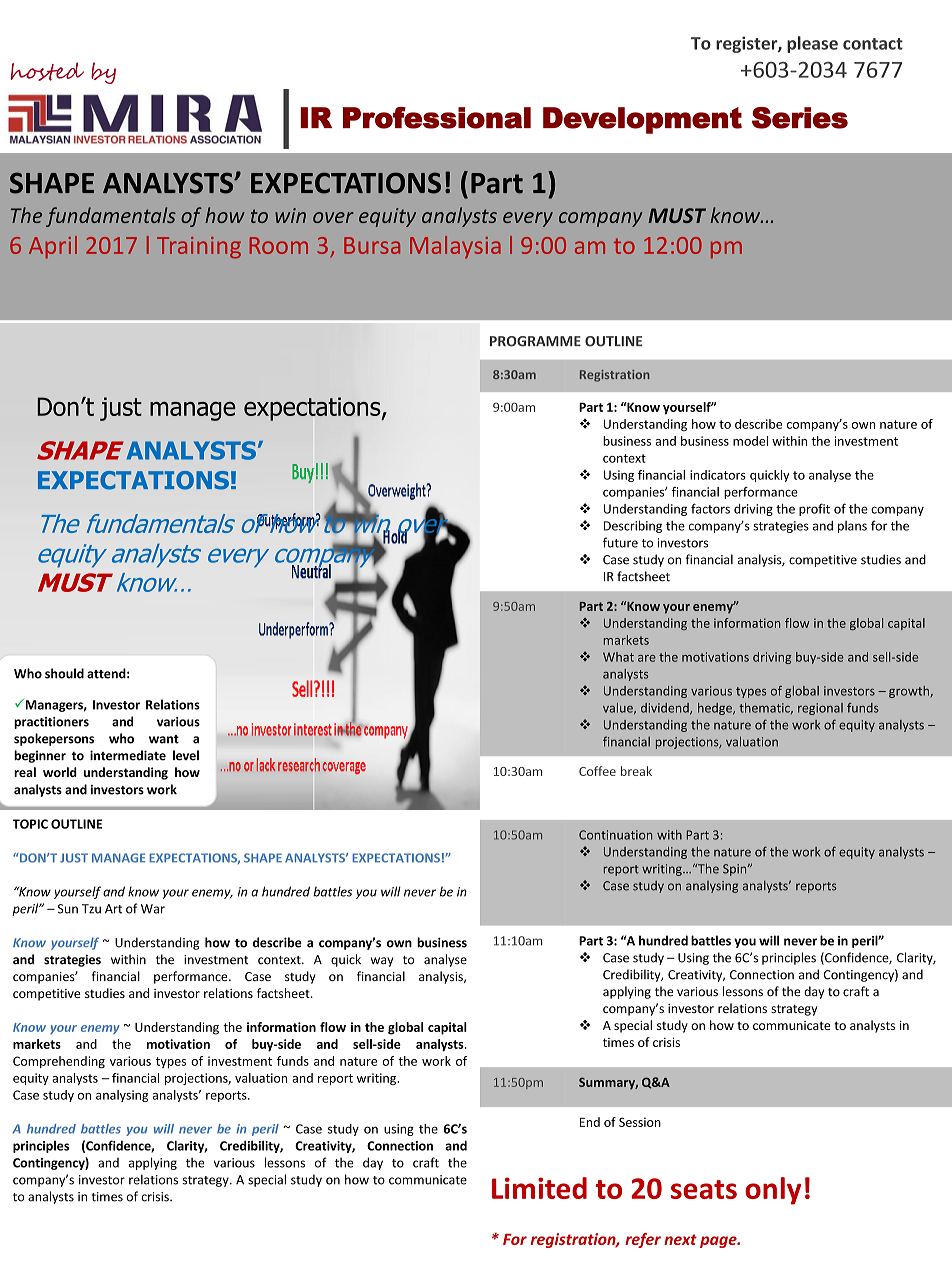  I want to click on should, so click(64, 673).
